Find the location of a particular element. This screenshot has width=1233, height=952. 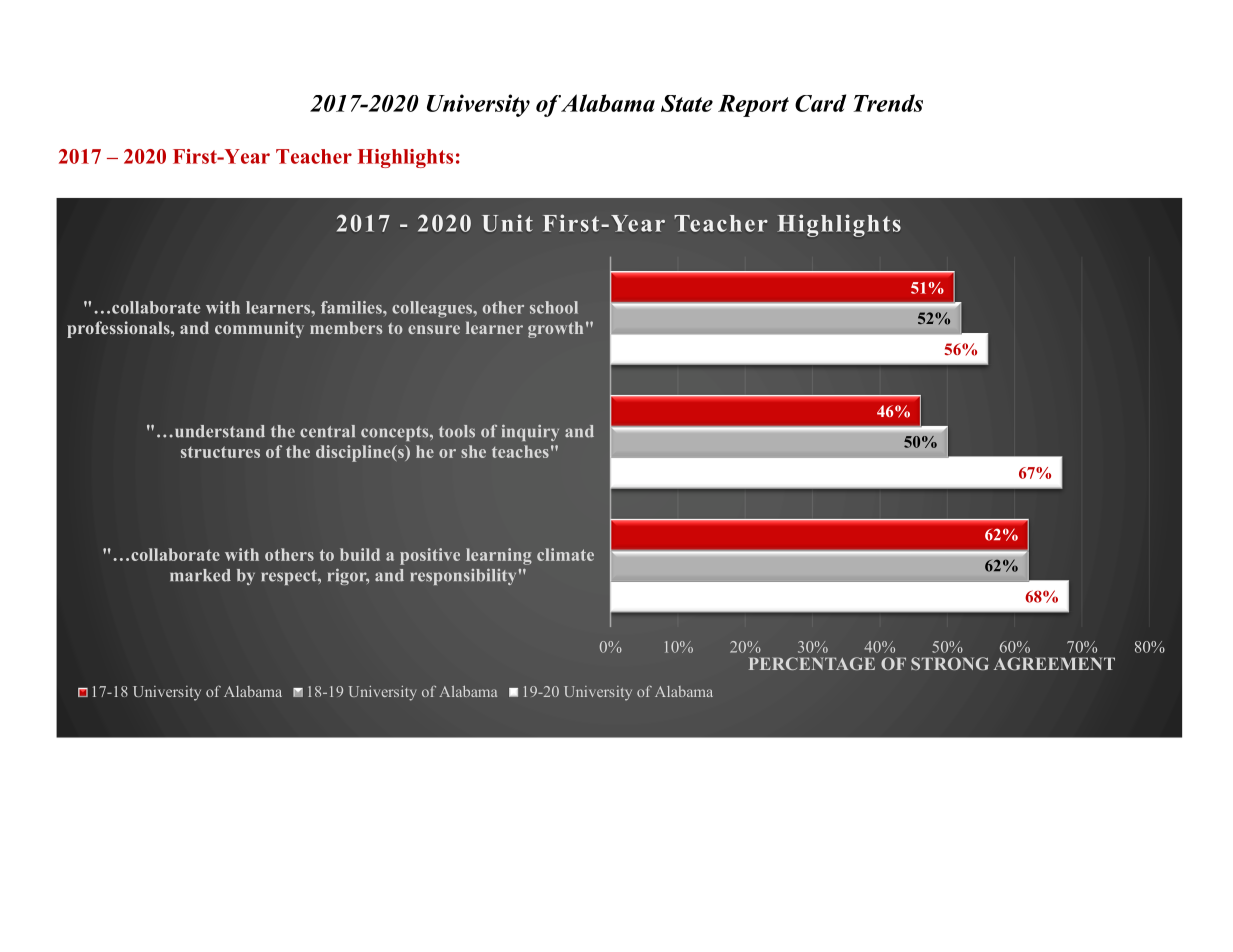

Report is located at coordinates (753, 106).
